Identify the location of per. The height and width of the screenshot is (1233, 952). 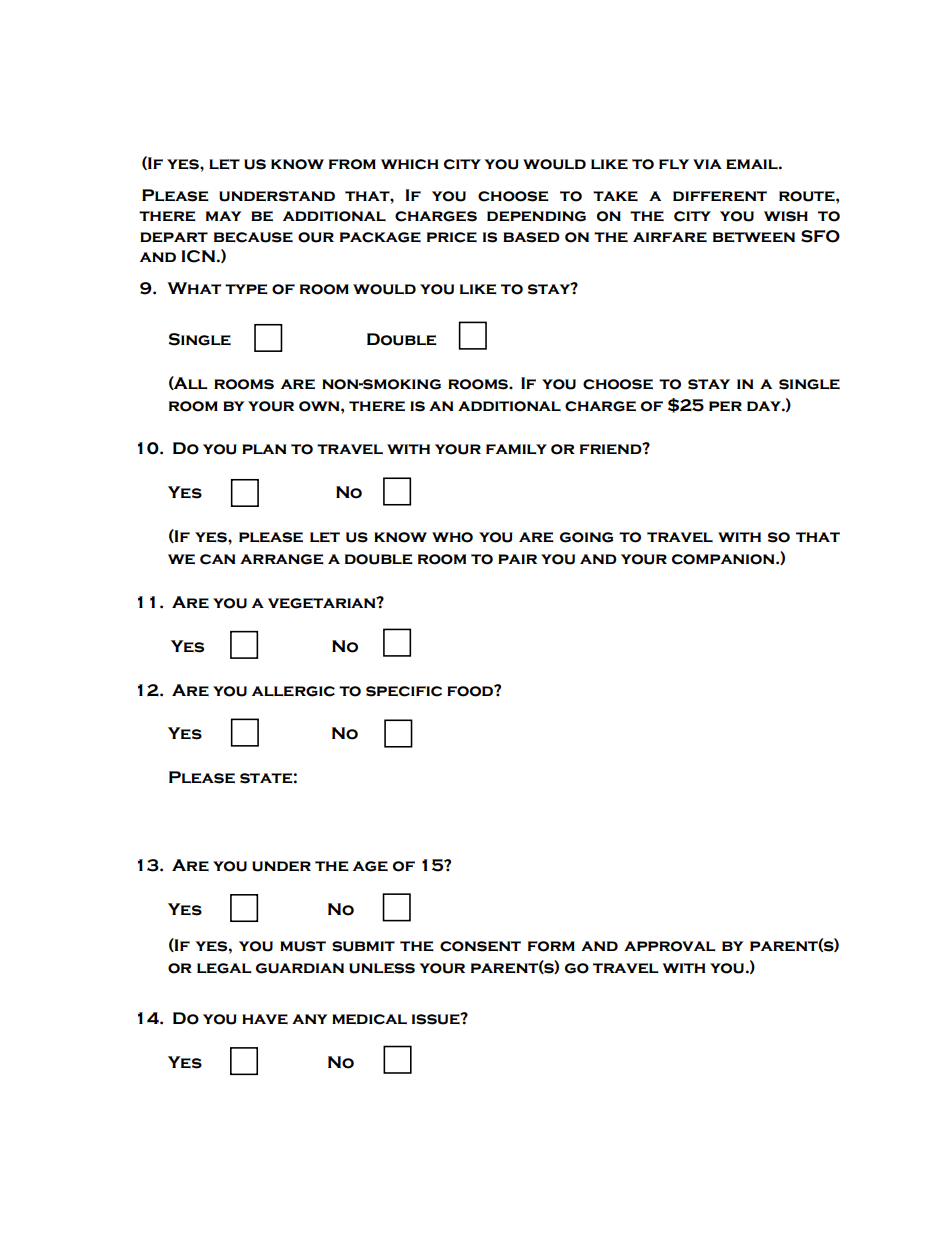
(725, 406).
